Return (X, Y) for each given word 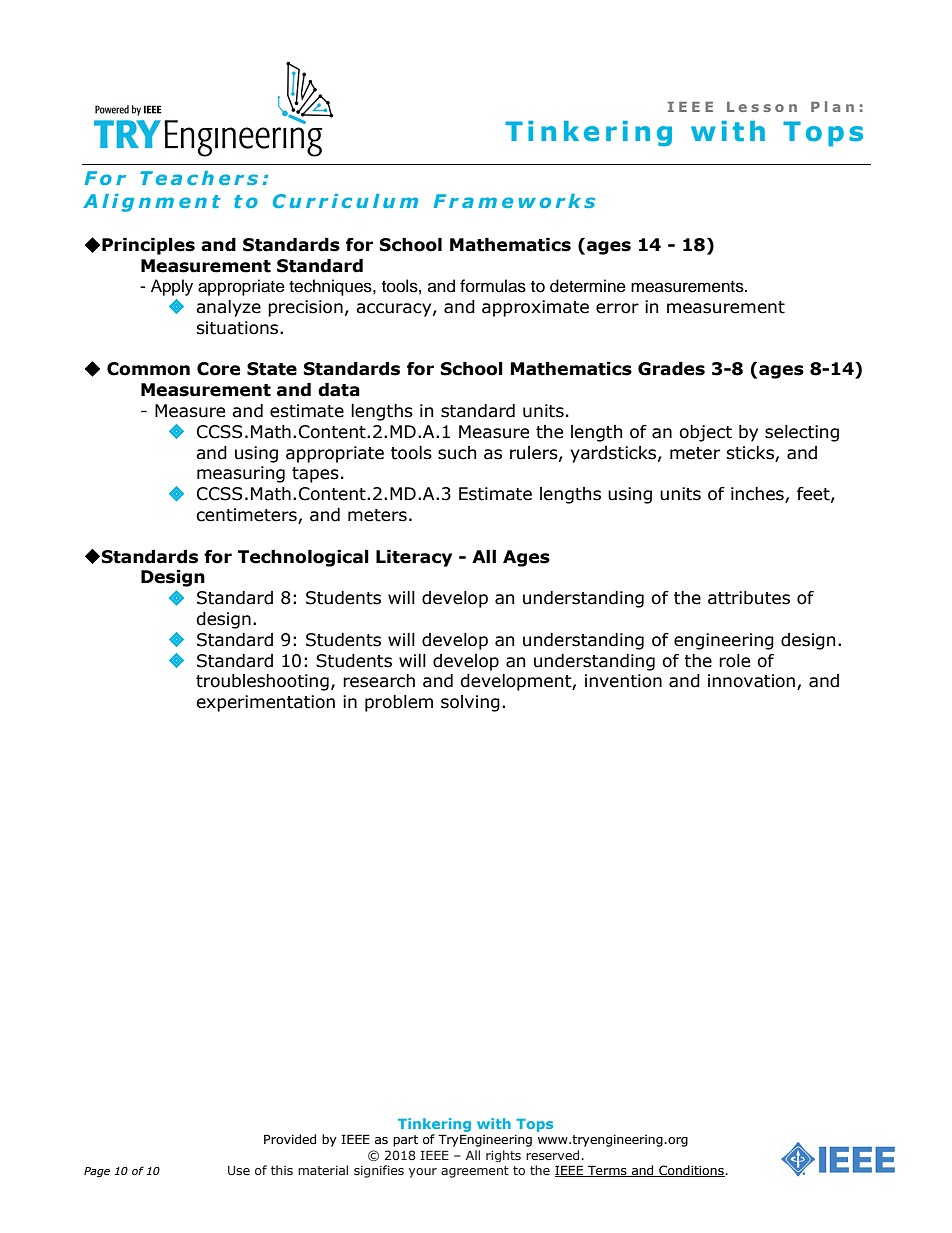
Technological (303, 558)
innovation (751, 681)
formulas (493, 286)
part (405, 1141)
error (617, 308)
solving (470, 703)
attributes (749, 598)
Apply (172, 287)
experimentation (265, 703)
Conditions (691, 1171)
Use (239, 1170)
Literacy (414, 558)
